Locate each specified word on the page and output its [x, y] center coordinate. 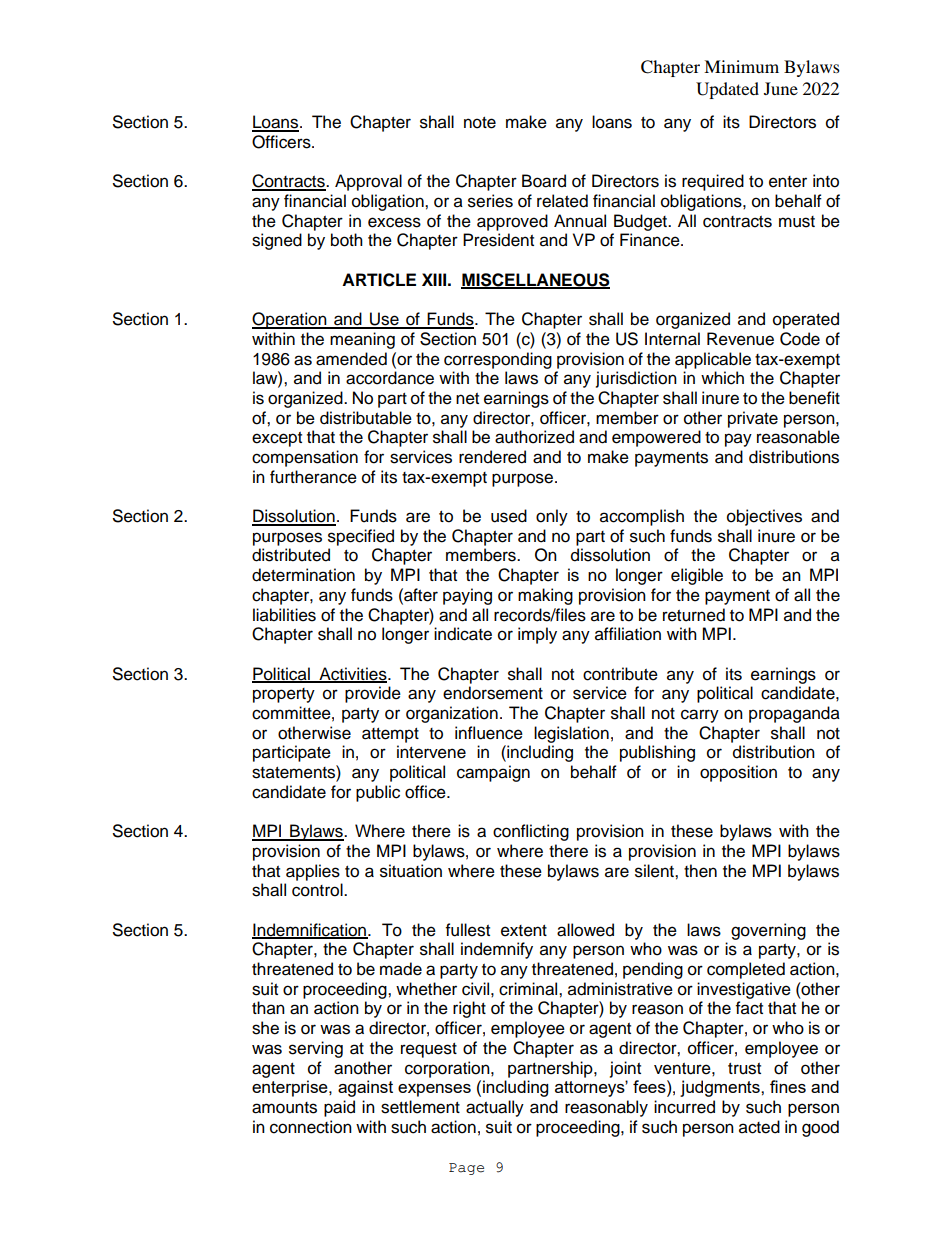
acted [759, 1127]
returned [694, 615]
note [480, 123]
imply [537, 635]
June [781, 88]
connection [311, 1127]
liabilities [284, 615]
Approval [368, 182]
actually [495, 1108]
